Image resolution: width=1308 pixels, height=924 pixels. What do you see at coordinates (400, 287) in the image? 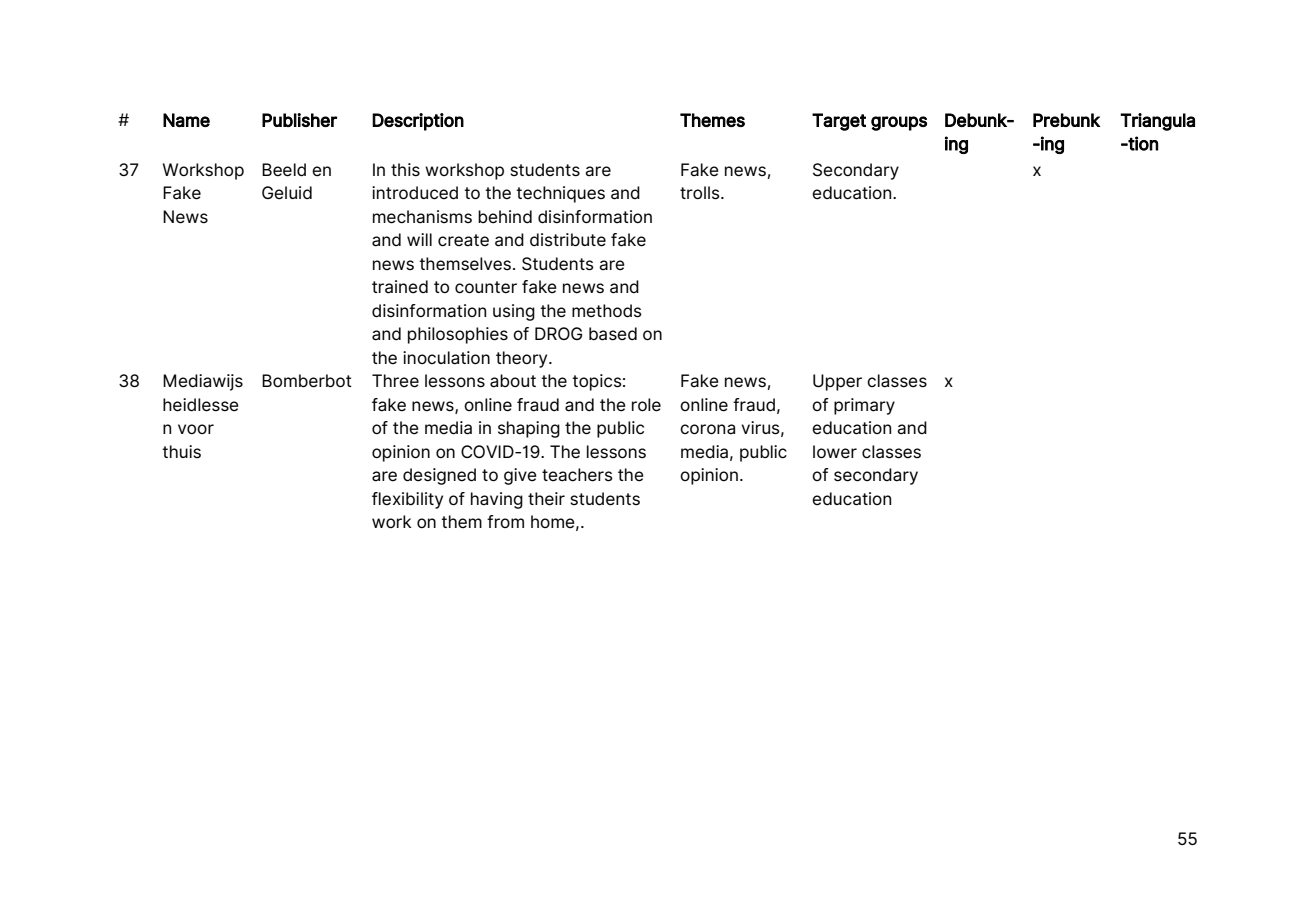
I see `trained` at bounding box center [400, 287].
